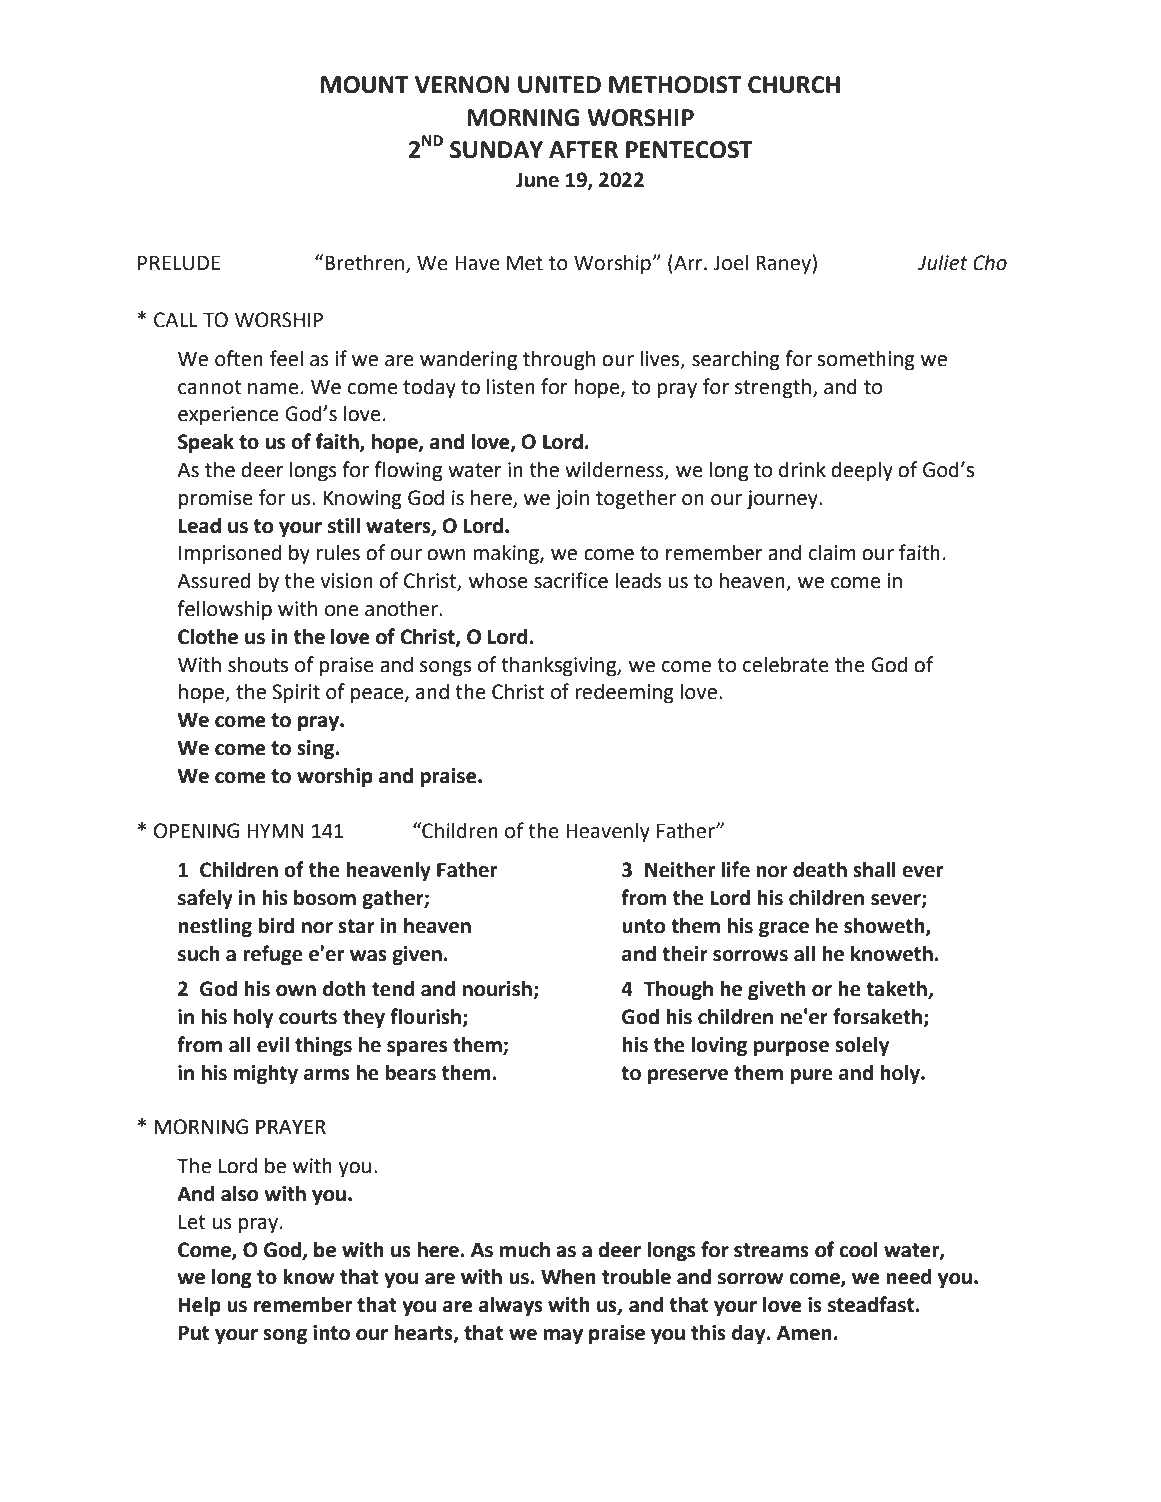 The width and height of the screenshot is (1161, 1502). Describe the element at coordinates (559, 360) in the screenshot. I see `through` at that location.
